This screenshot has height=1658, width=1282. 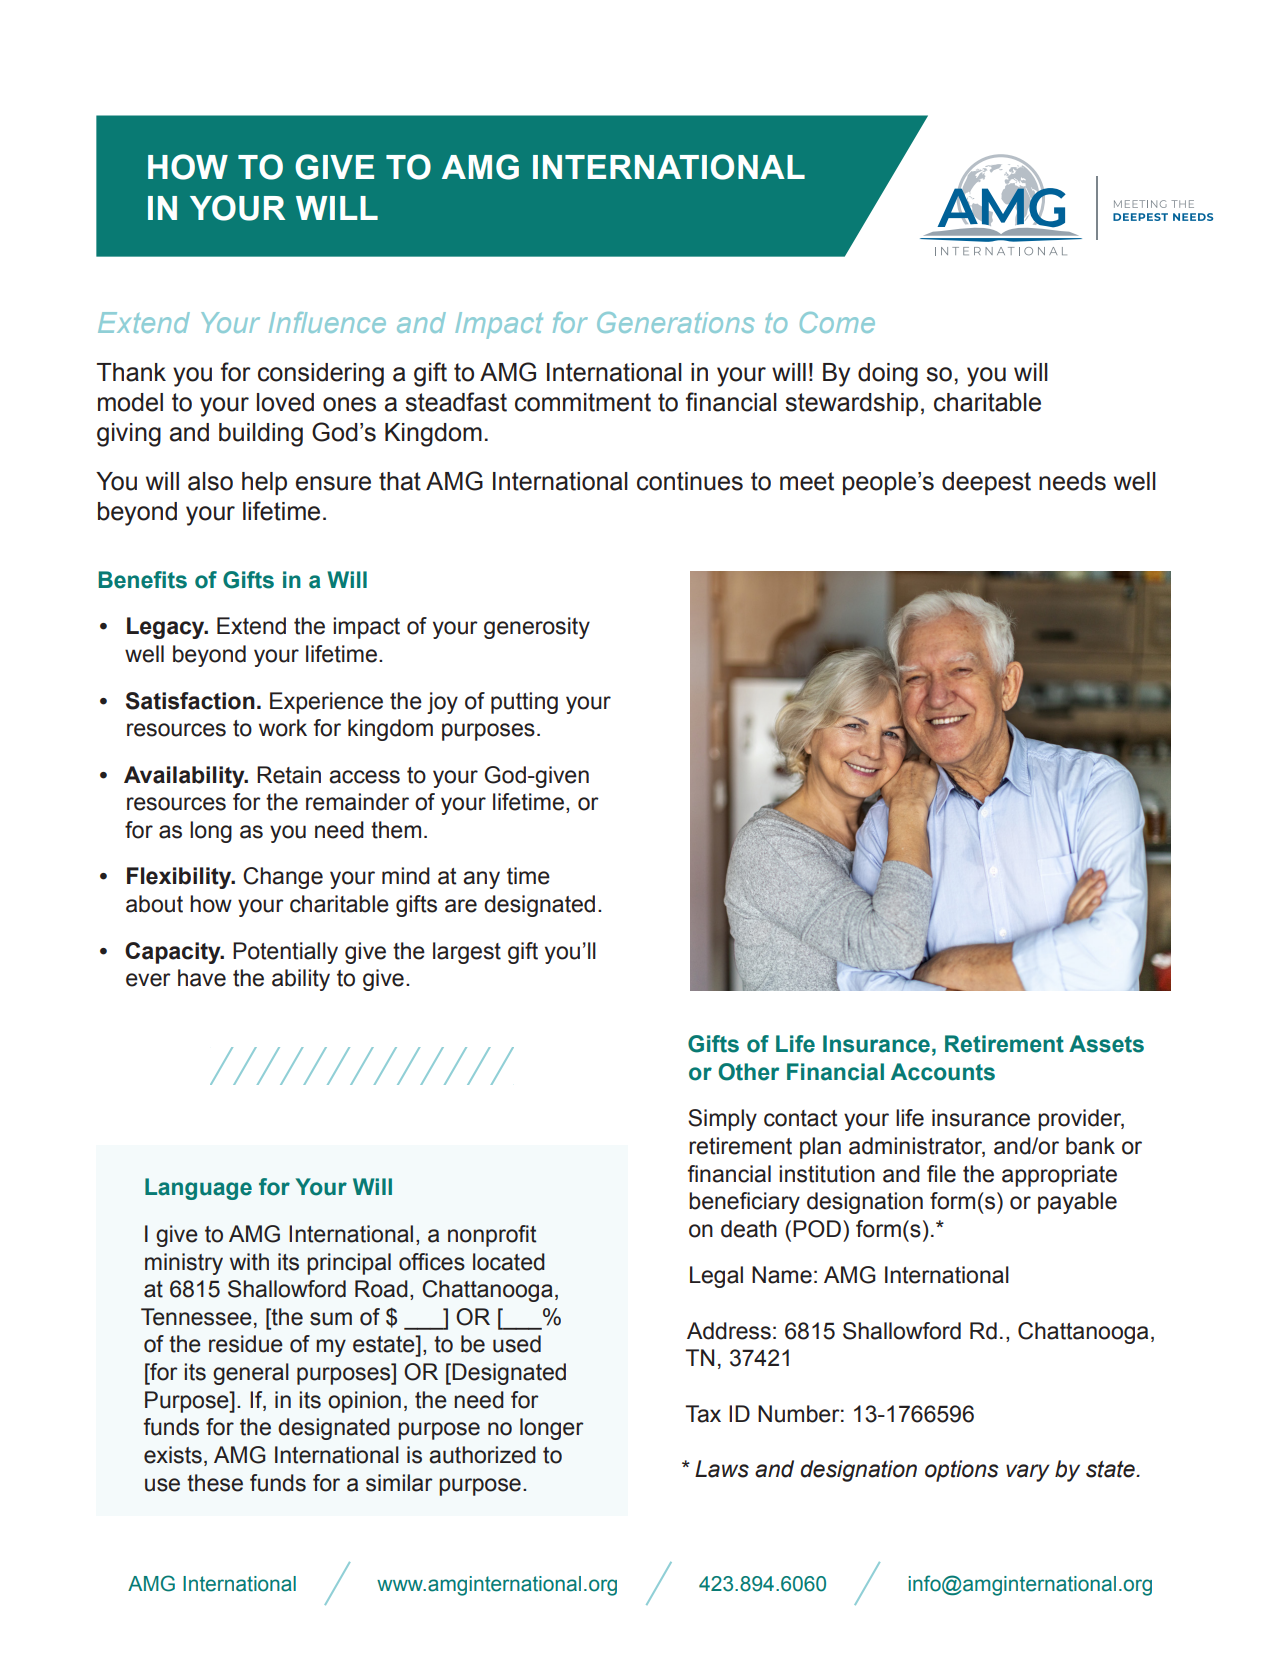 What do you see at coordinates (215, 1483) in the screenshot?
I see `these` at bounding box center [215, 1483].
